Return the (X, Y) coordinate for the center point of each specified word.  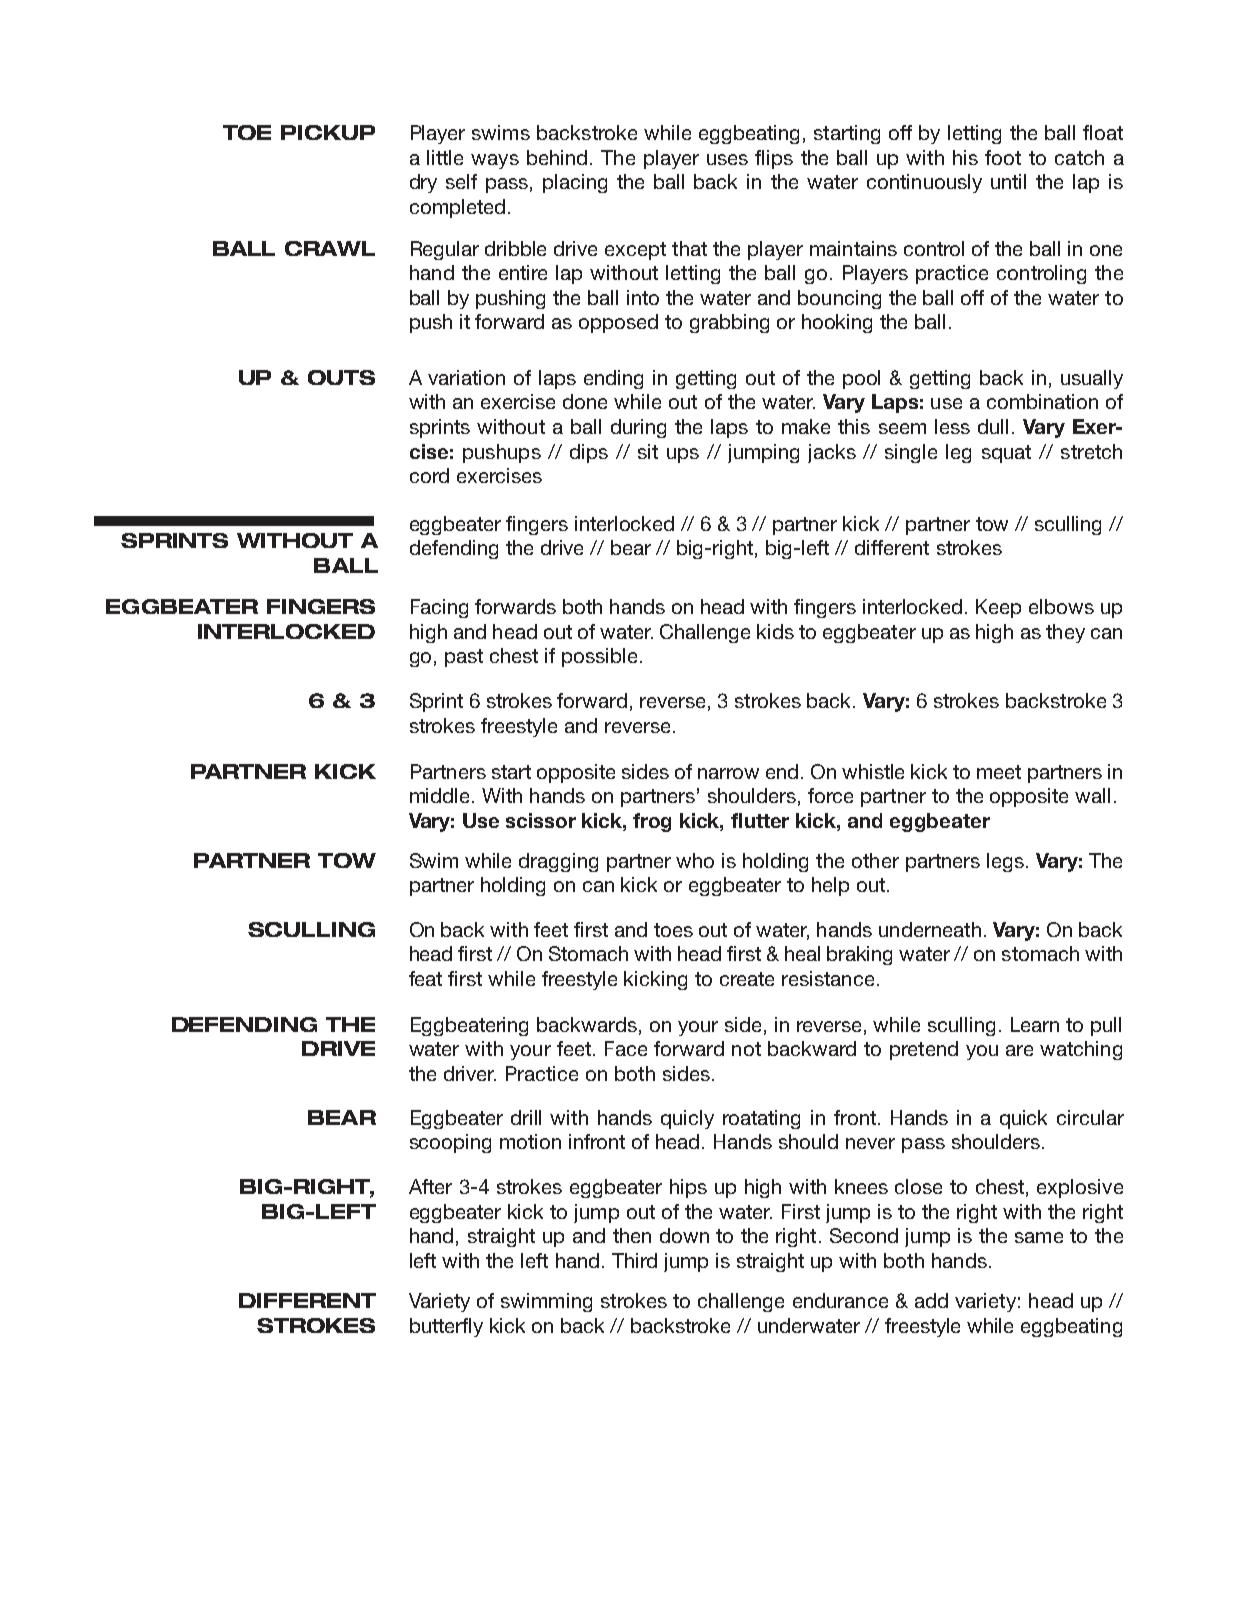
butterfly (446, 1327)
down (684, 1235)
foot (1003, 157)
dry (423, 183)
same (1039, 1237)
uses (727, 159)
